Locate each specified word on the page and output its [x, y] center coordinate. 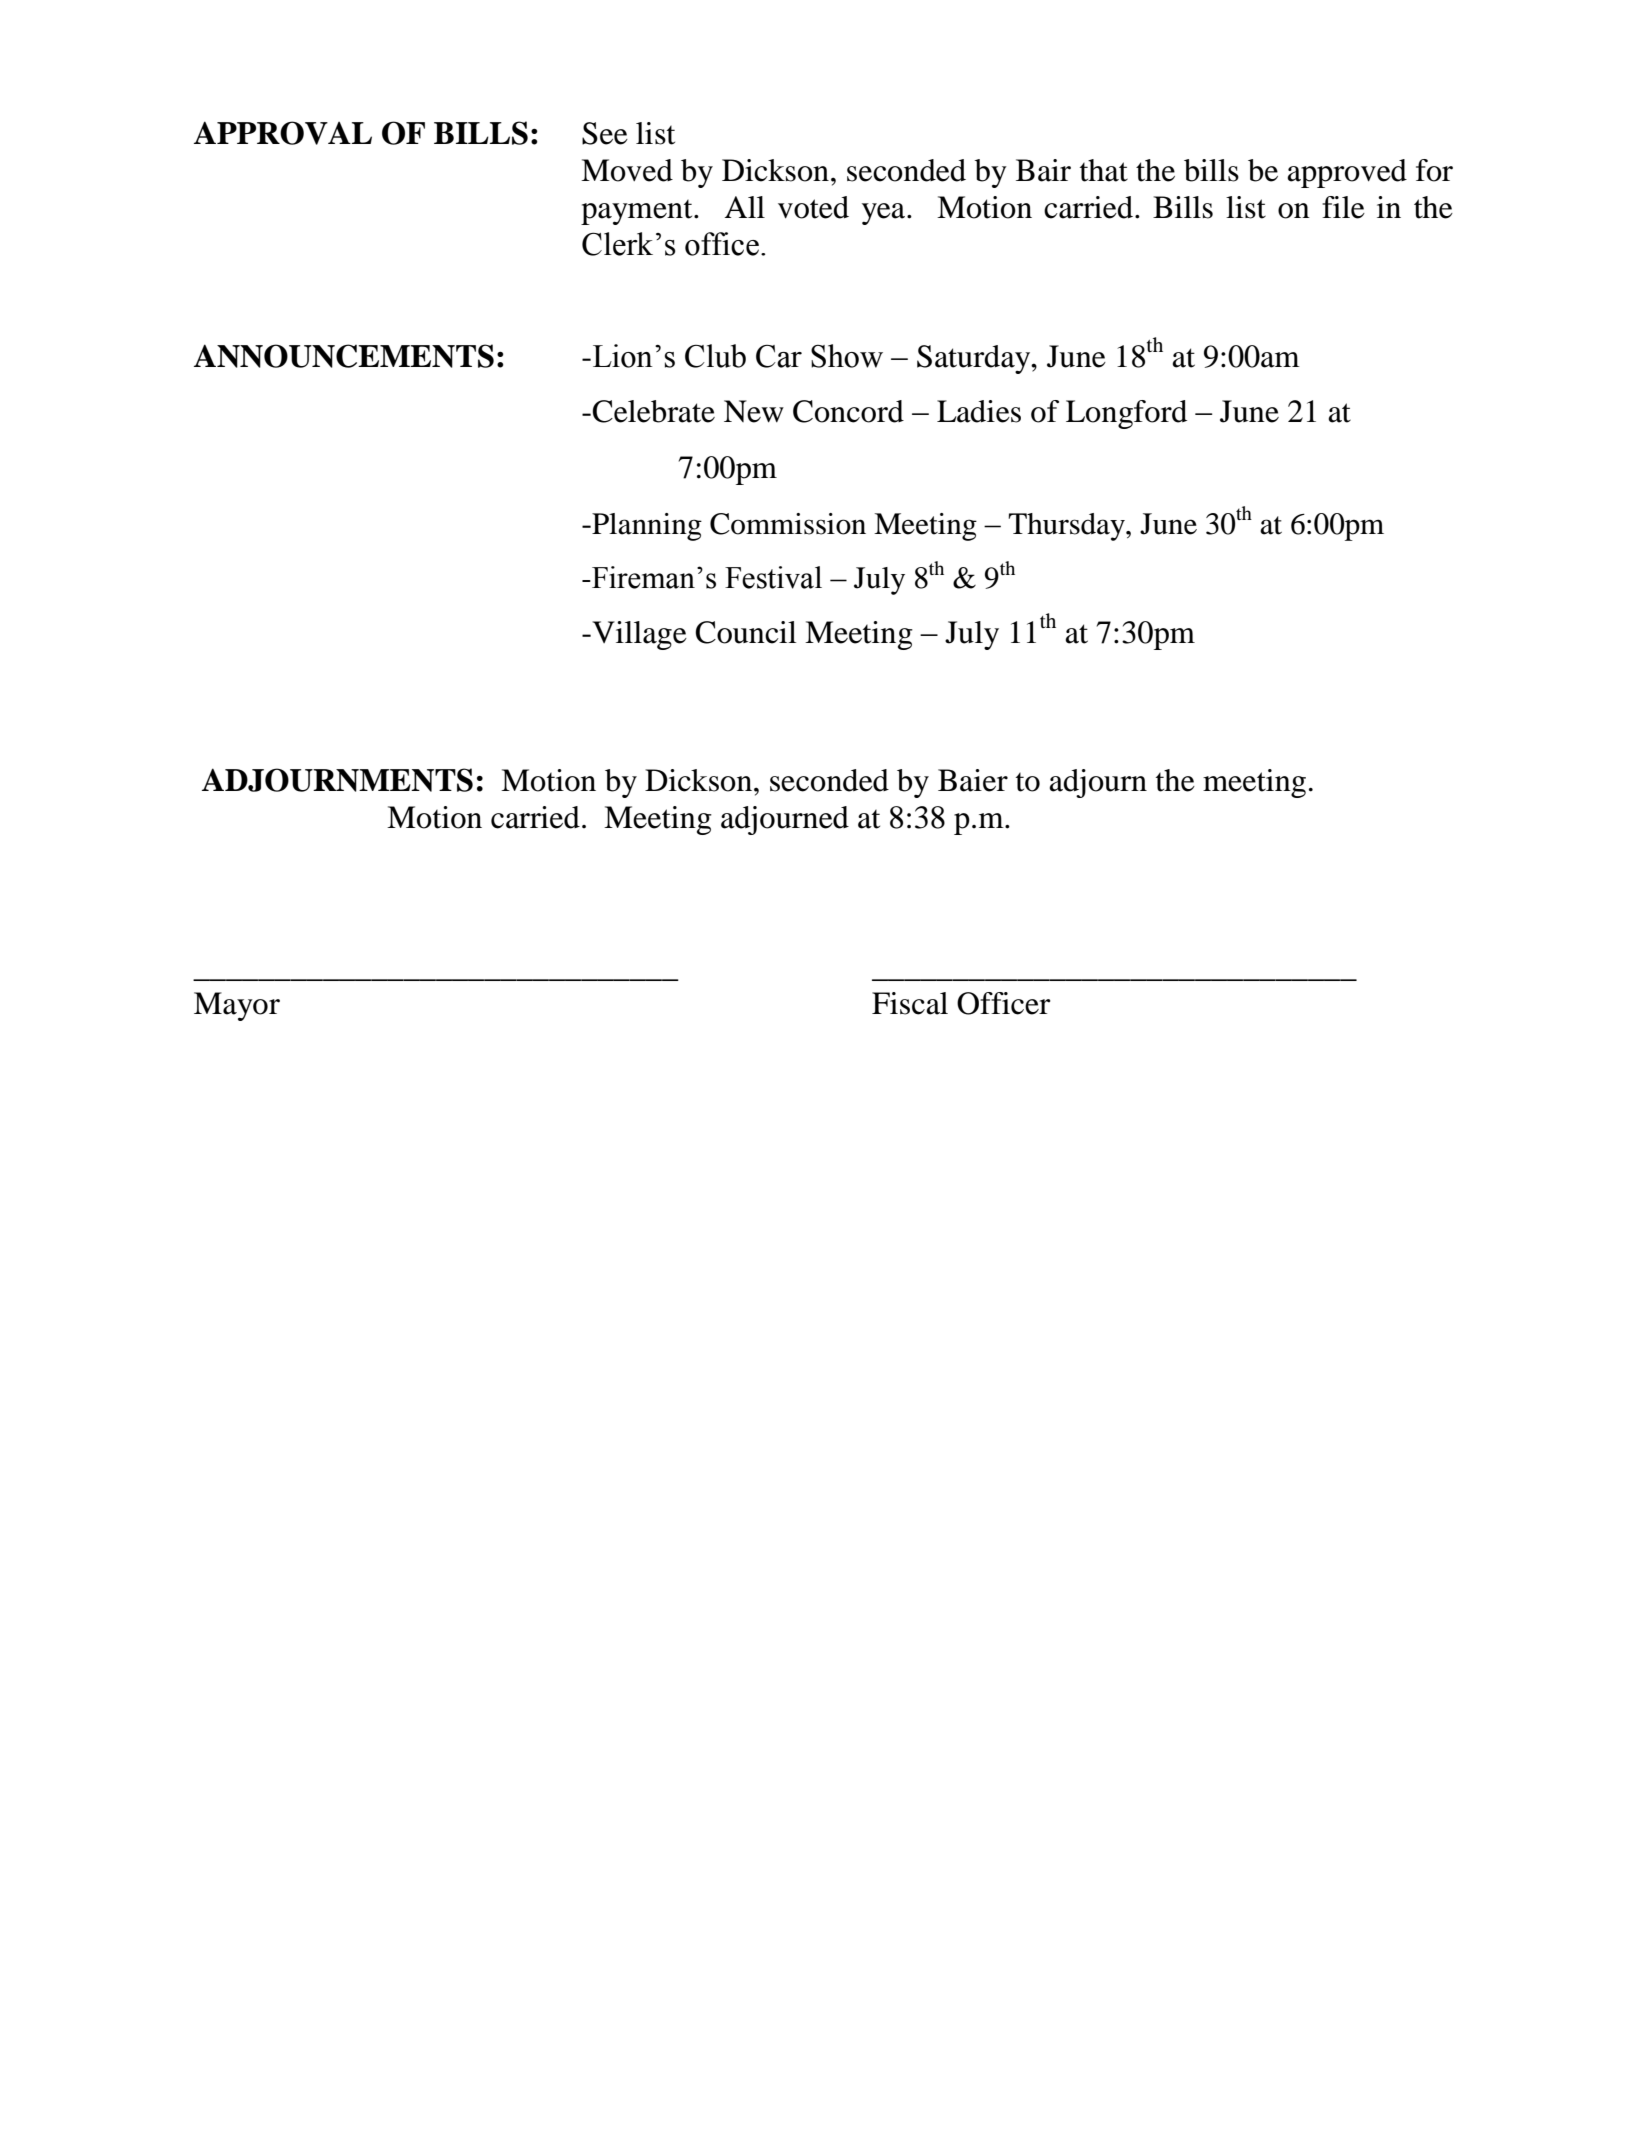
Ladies [979, 411]
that [1104, 170]
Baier [973, 780]
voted [813, 207]
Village [638, 635]
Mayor [237, 1006]
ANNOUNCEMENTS [344, 356]
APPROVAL [283, 133]
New [754, 411]
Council [745, 632]
